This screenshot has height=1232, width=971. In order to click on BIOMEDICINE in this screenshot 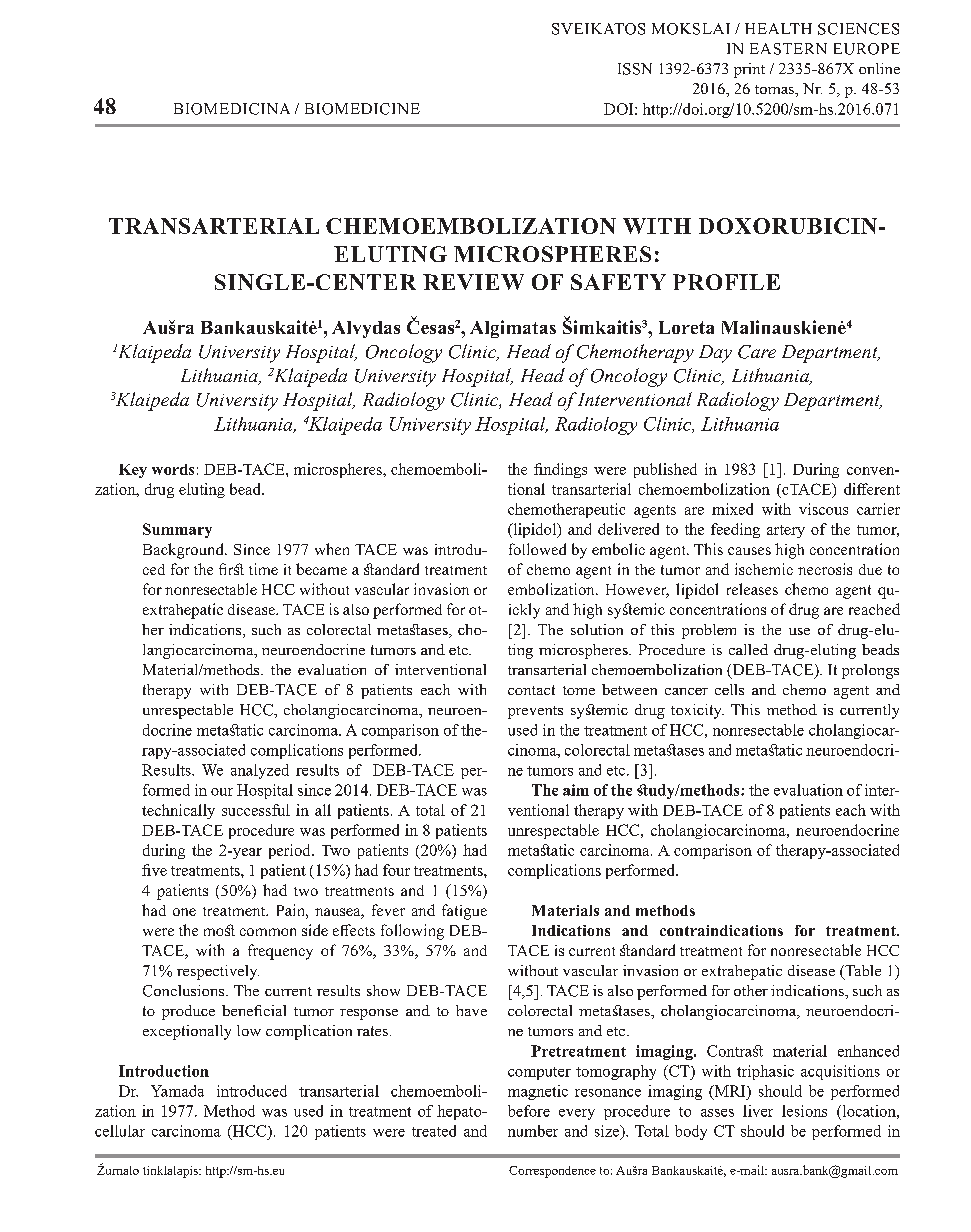, I will do `click(362, 109)`.
